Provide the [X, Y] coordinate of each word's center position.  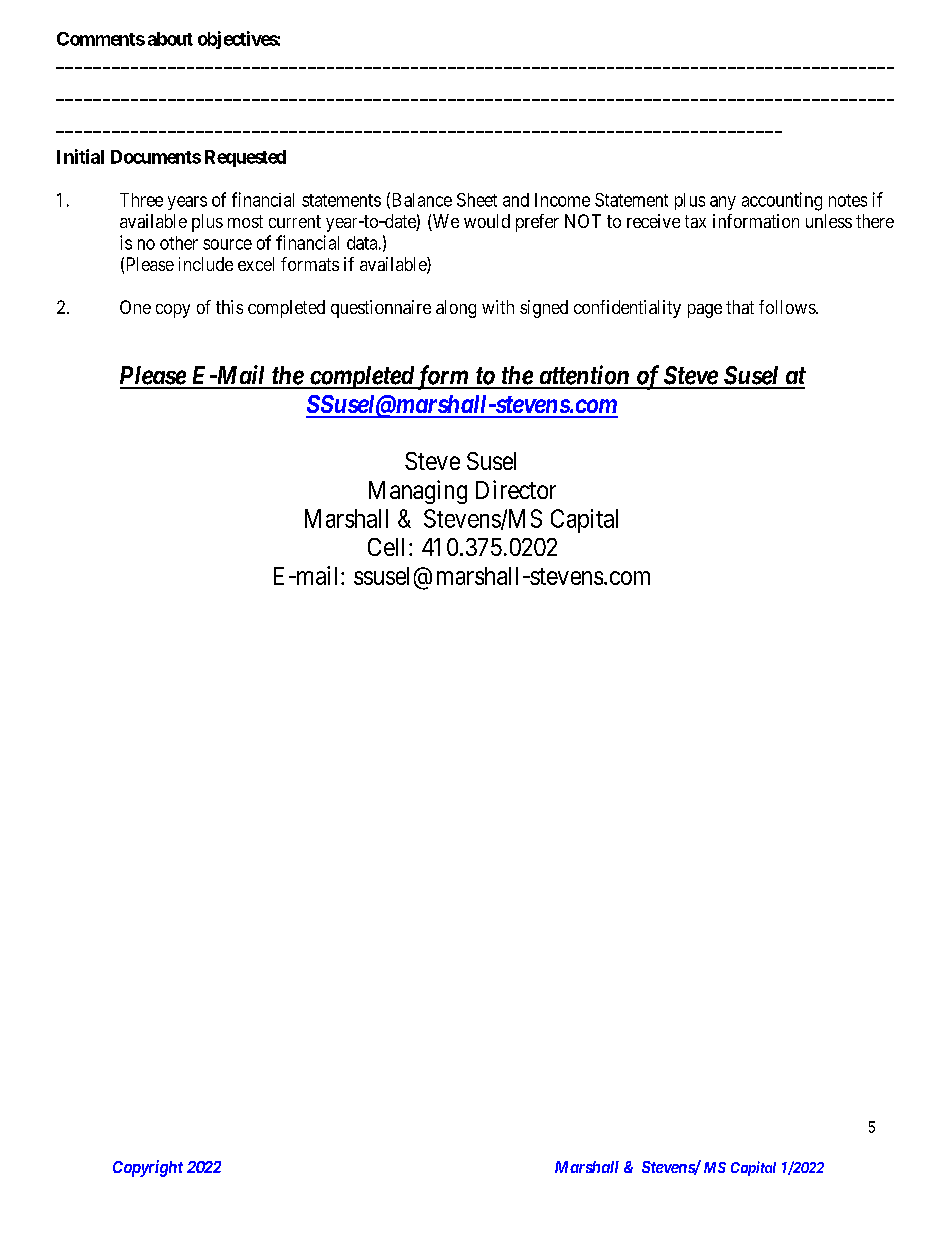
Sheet [477, 200]
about [170, 39]
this [229, 307]
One [135, 307]
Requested [245, 158]
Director [516, 489]
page [705, 311]
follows [788, 307]
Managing [418, 492]
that [740, 307]
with [498, 307]
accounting [782, 201]
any [723, 203]
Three [141, 200]
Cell [389, 547]
